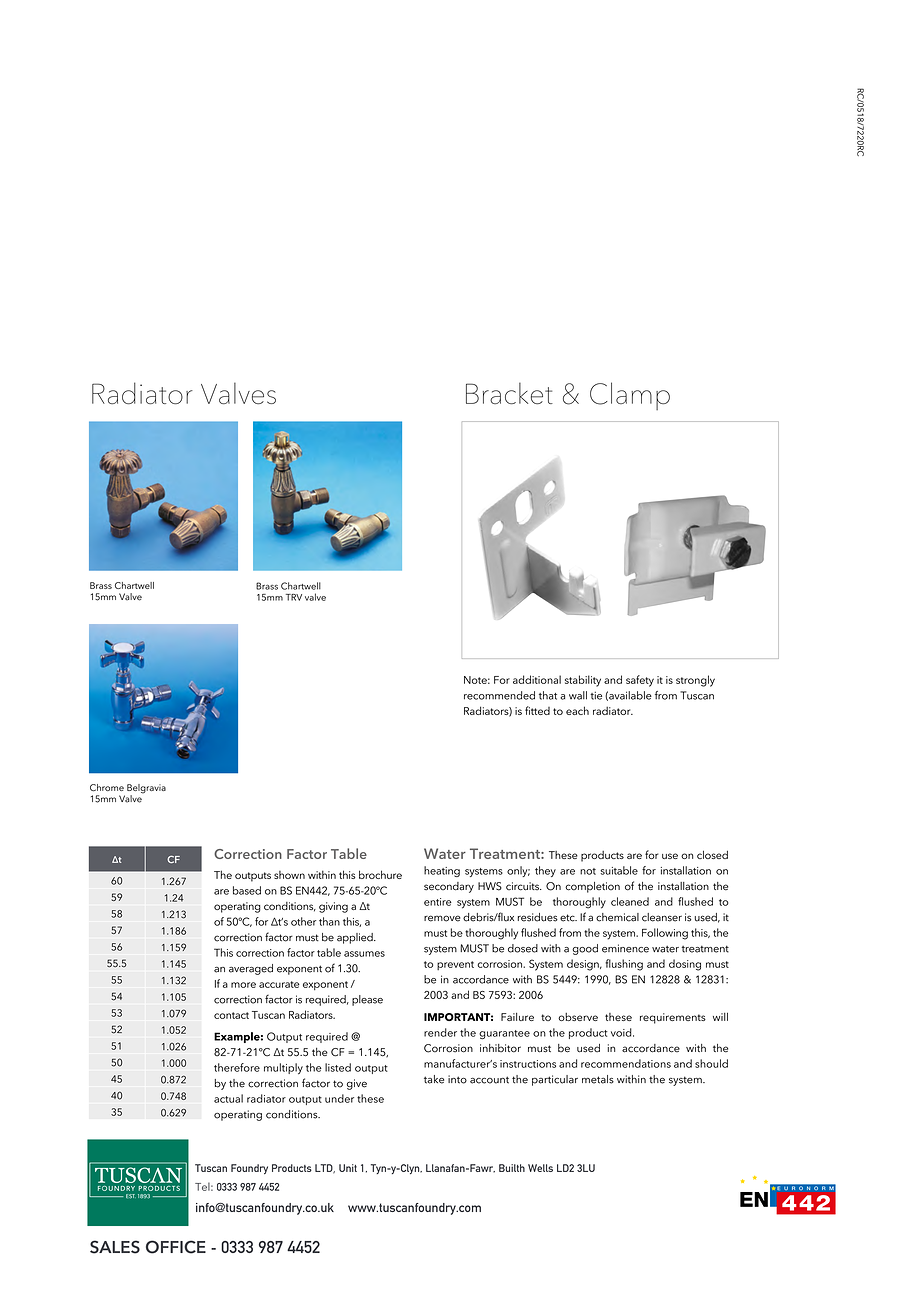 This screenshot has width=924, height=1308. Describe the element at coordinates (630, 396) in the screenshot. I see `Clamp` at that location.
